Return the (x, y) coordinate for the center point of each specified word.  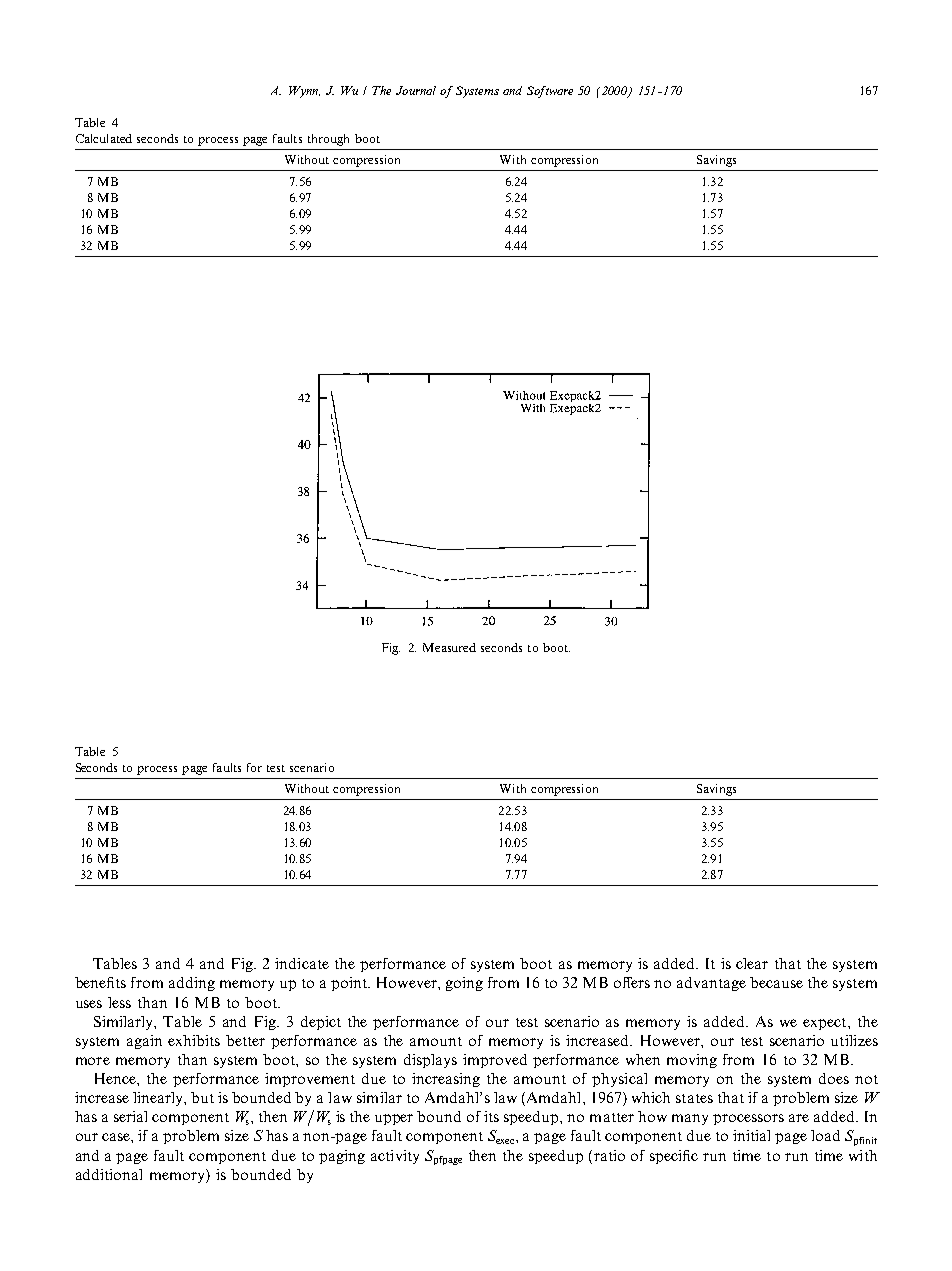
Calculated (104, 138)
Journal (416, 90)
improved (495, 1061)
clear (752, 963)
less (119, 1002)
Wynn (304, 92)
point (350, 984)
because (776, 982)
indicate (302, 963)
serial (130, 1116)
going (464, 984)
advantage (711, 984)
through (328, 140)
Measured (449, 647)
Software (550, 92)
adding (192, 984)
